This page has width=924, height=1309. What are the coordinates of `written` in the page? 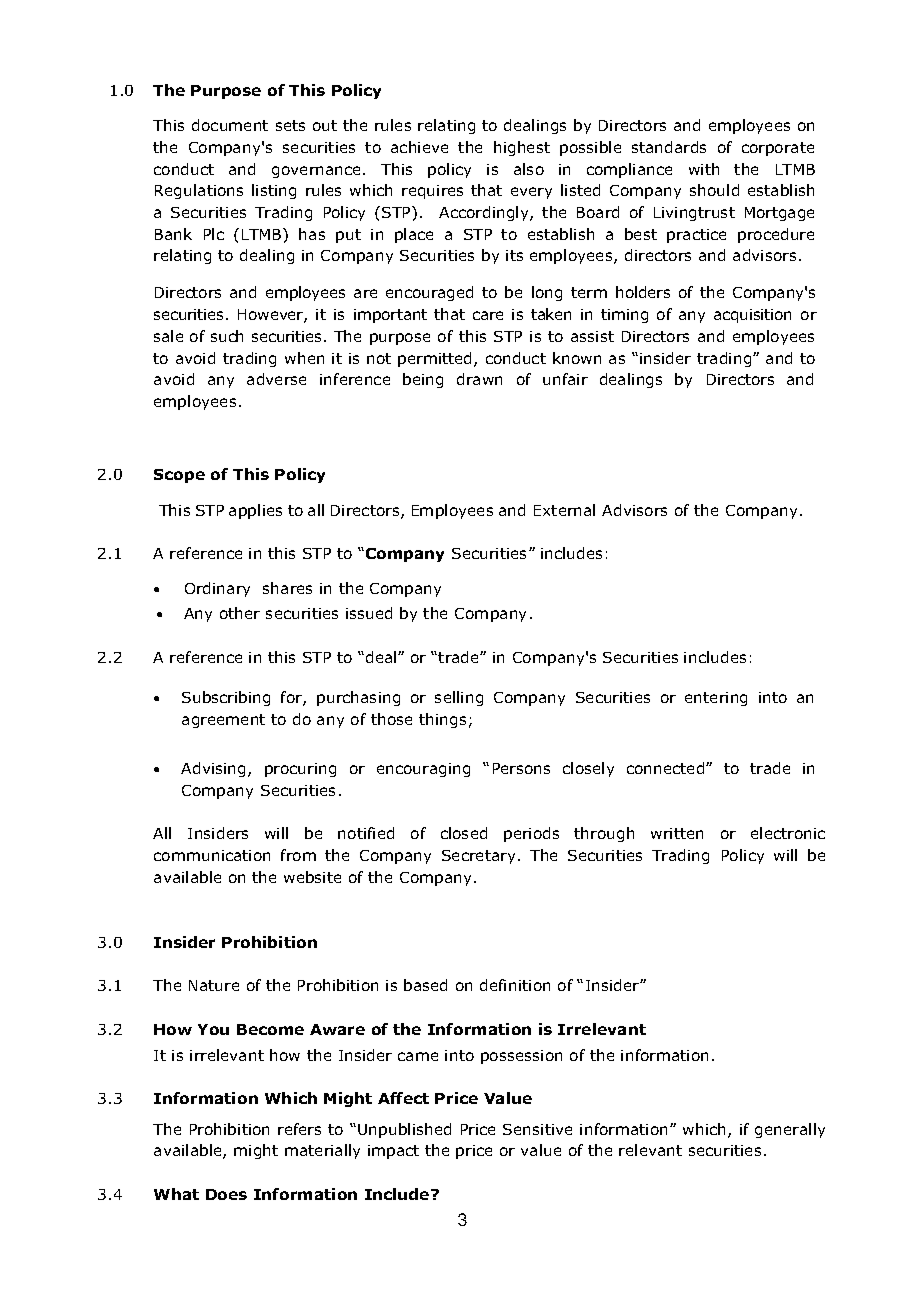 It's located at (677, 833).
